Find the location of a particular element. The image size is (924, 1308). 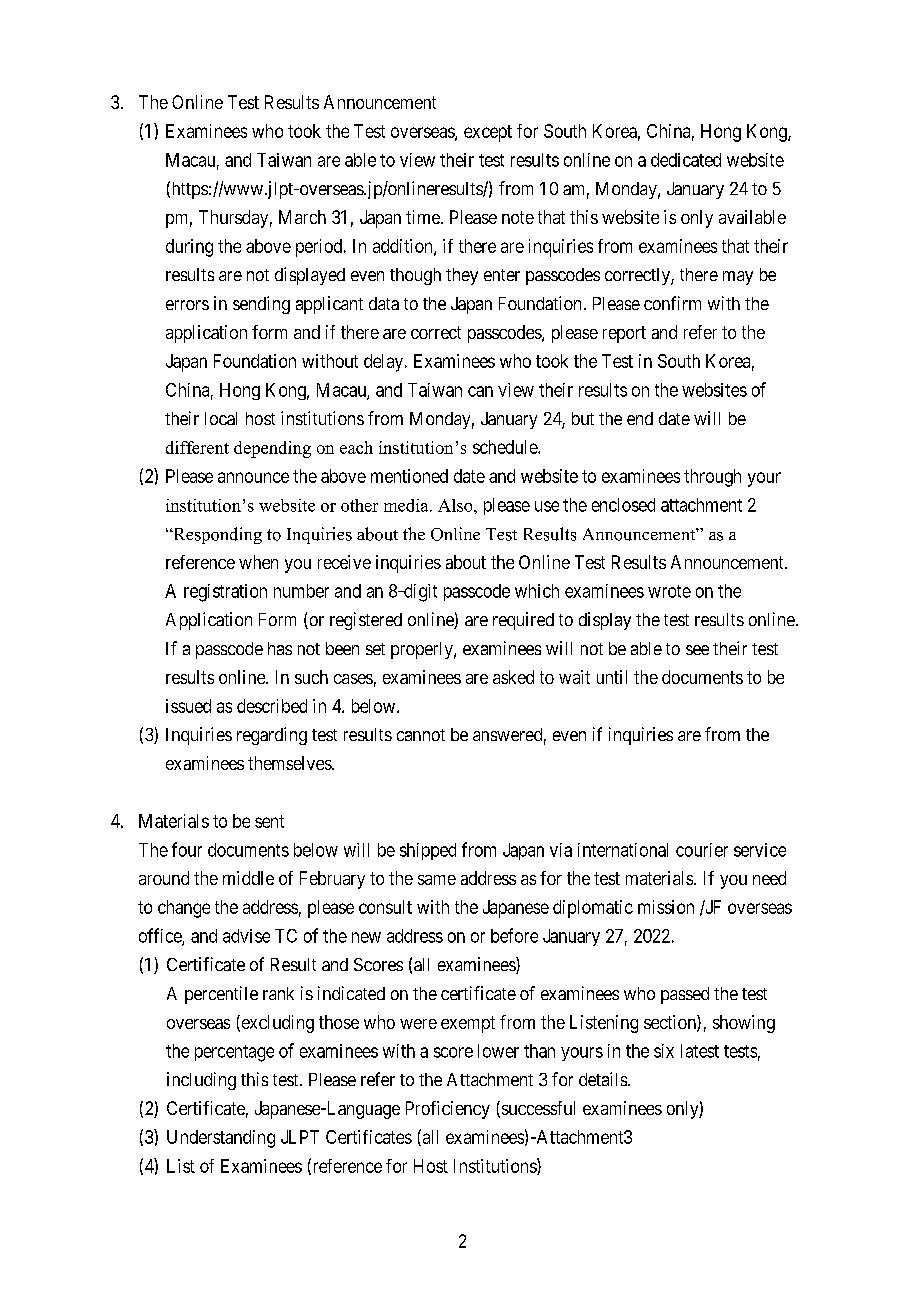

same is located at coordinates (437, 880).
